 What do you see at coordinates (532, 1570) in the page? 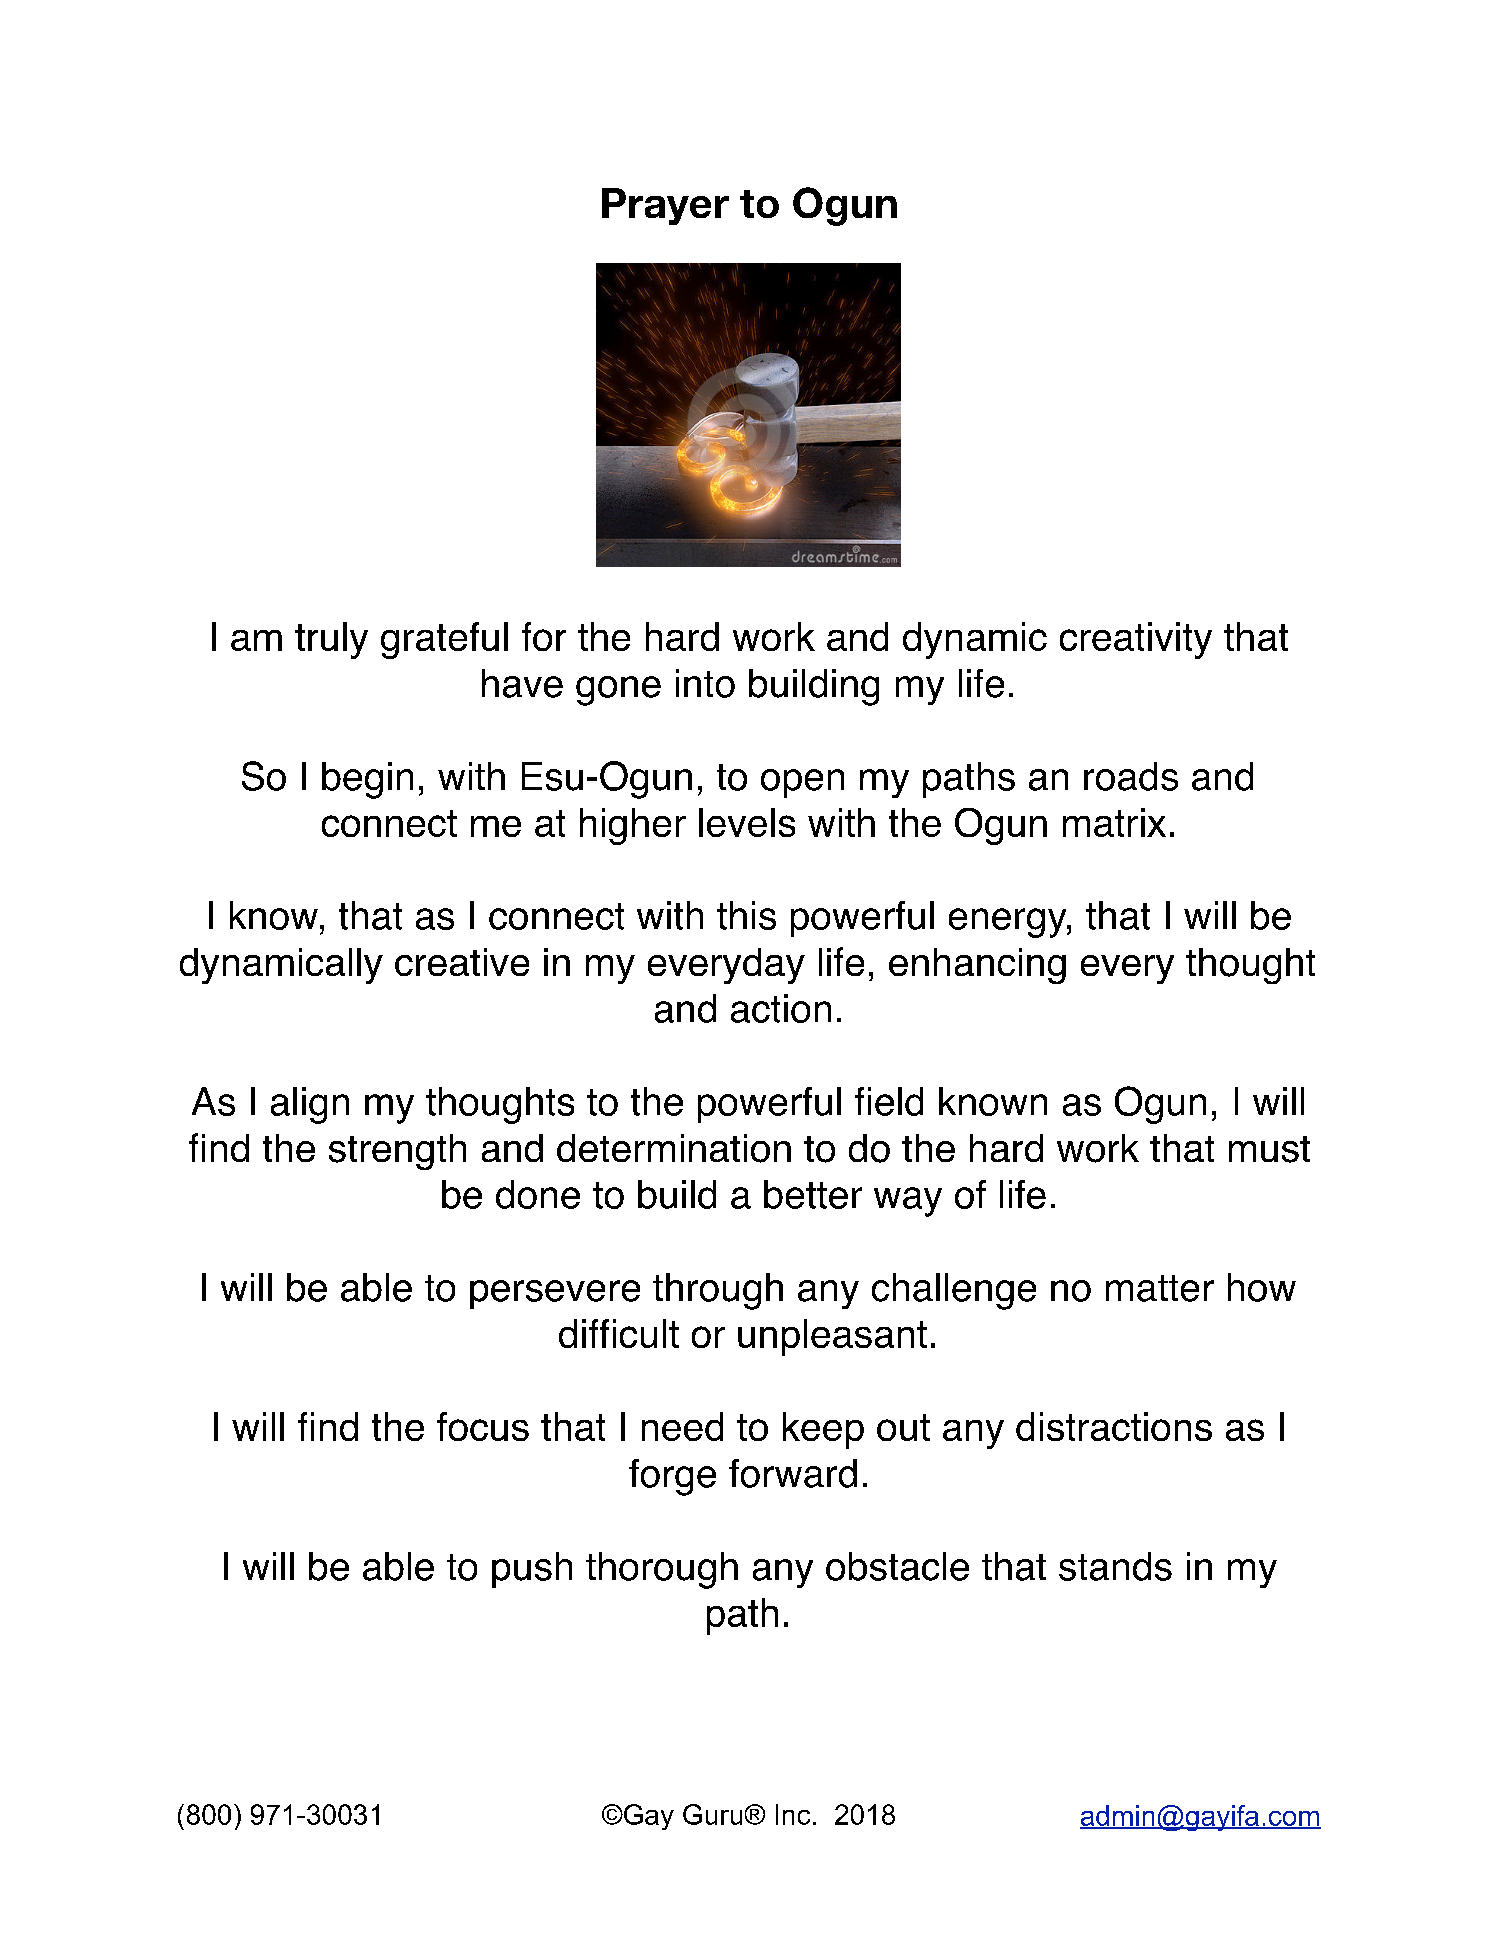
I see `push` at bounding box center [532, 1570].
